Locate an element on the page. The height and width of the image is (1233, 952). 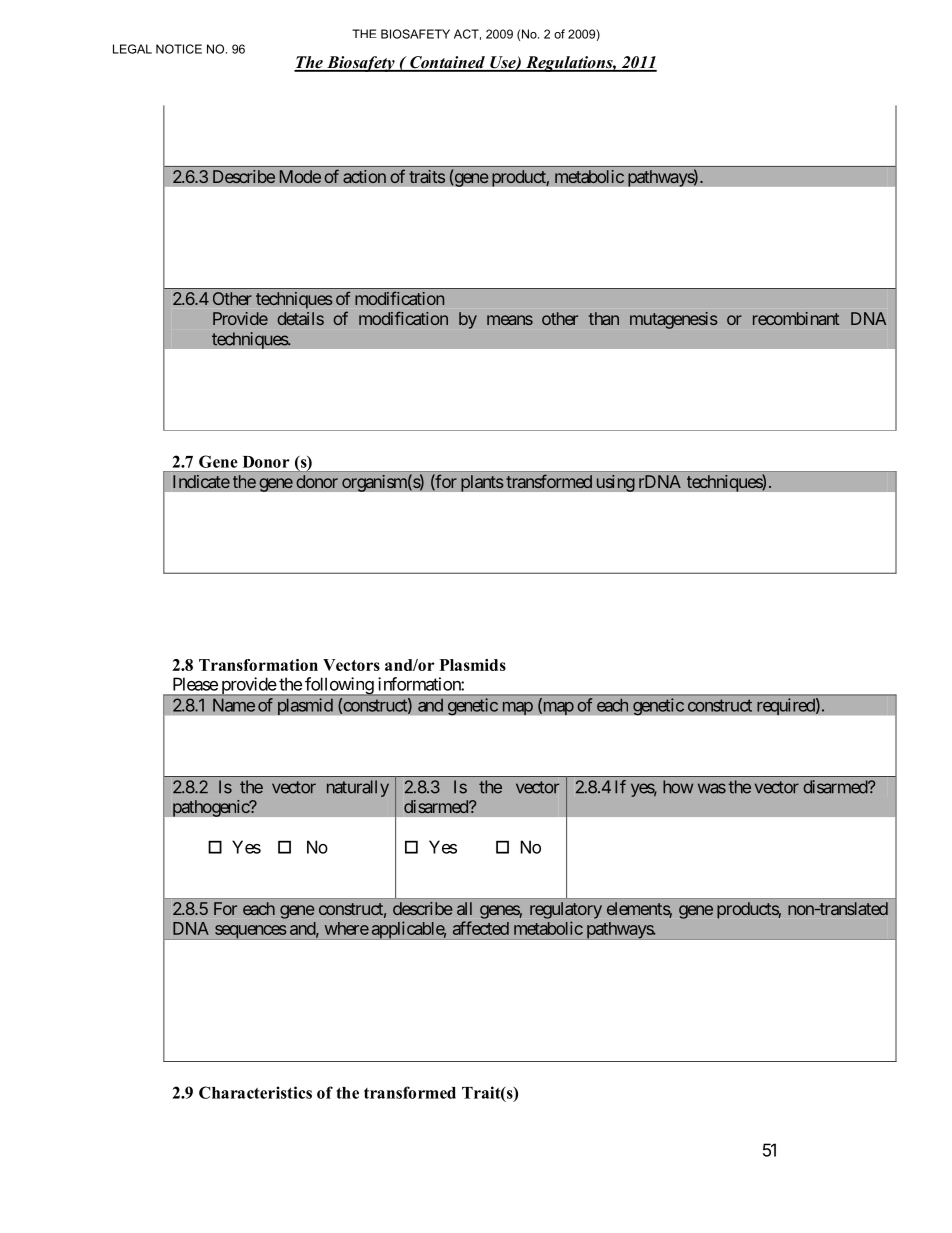
using is located at coordinates (615, 483).
